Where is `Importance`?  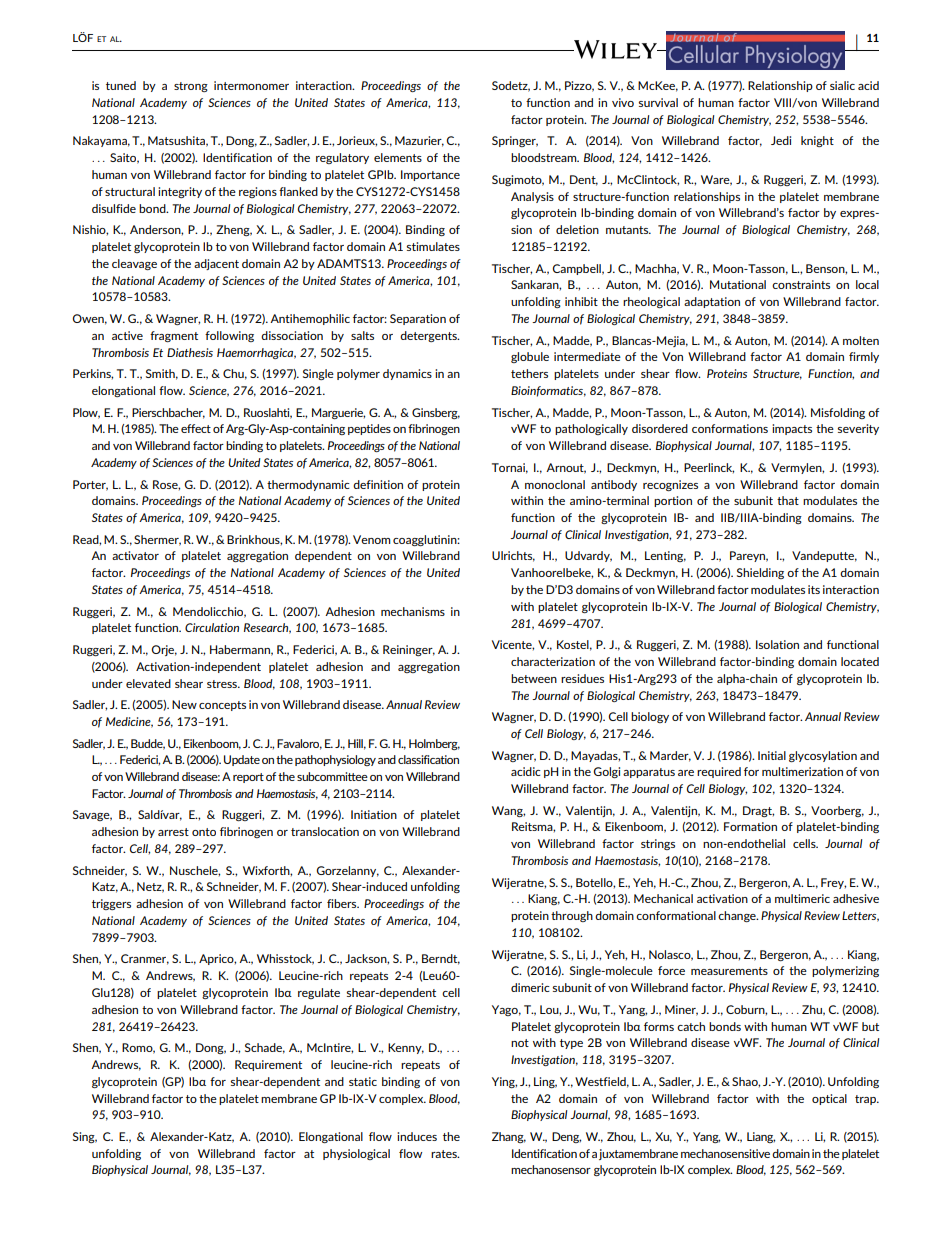
Importance is located at coordinates (430, 175).
